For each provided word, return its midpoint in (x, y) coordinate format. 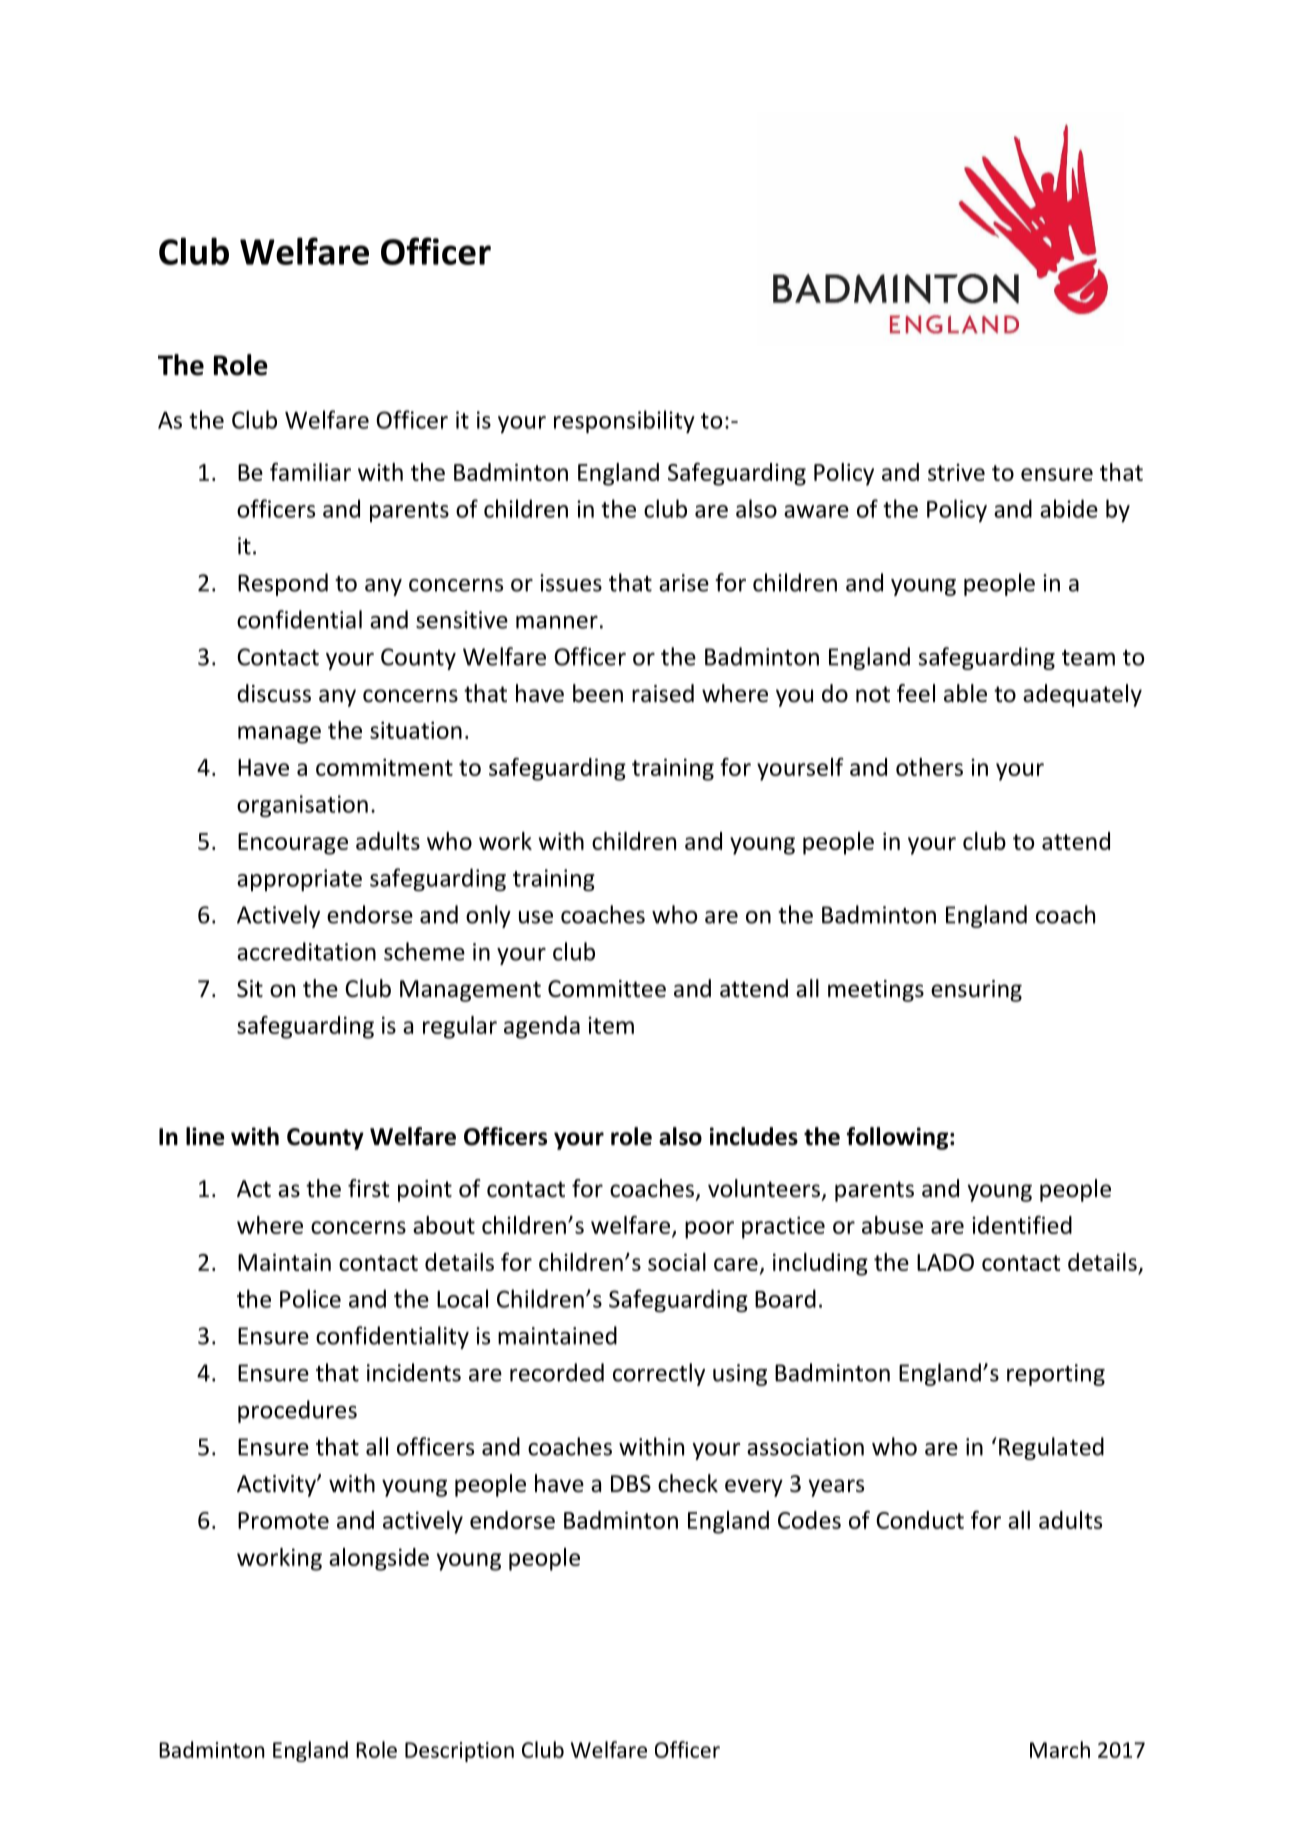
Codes (809, 1520)
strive (956, 472)
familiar (310, 472)
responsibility (624, 421)
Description (459, 1752)
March (1060, 1749)
